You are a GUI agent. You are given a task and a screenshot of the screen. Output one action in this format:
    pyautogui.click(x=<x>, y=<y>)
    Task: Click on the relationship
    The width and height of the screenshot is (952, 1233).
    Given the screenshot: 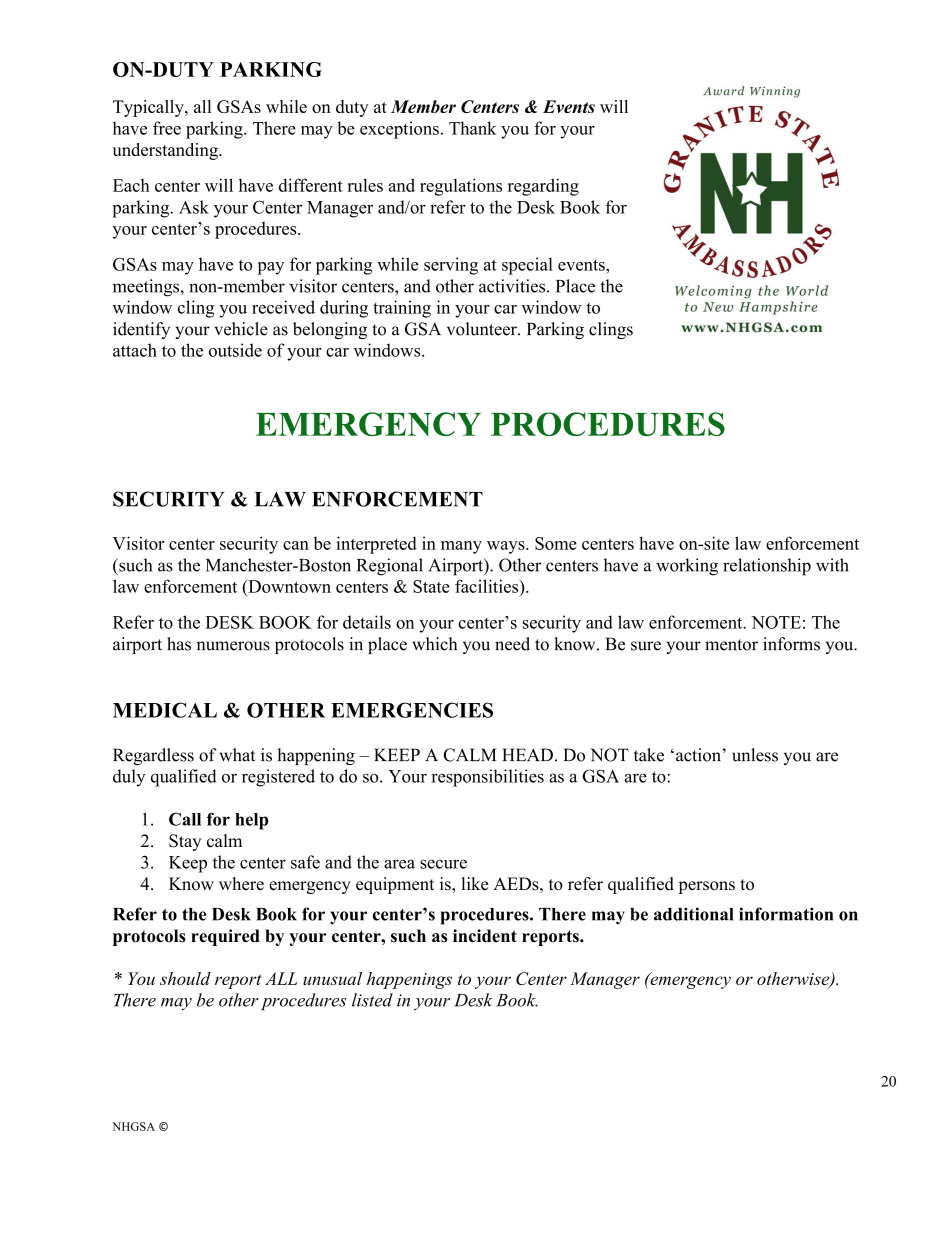 What is the action you would take?
    pyautogui.click(x=767, y=567)
